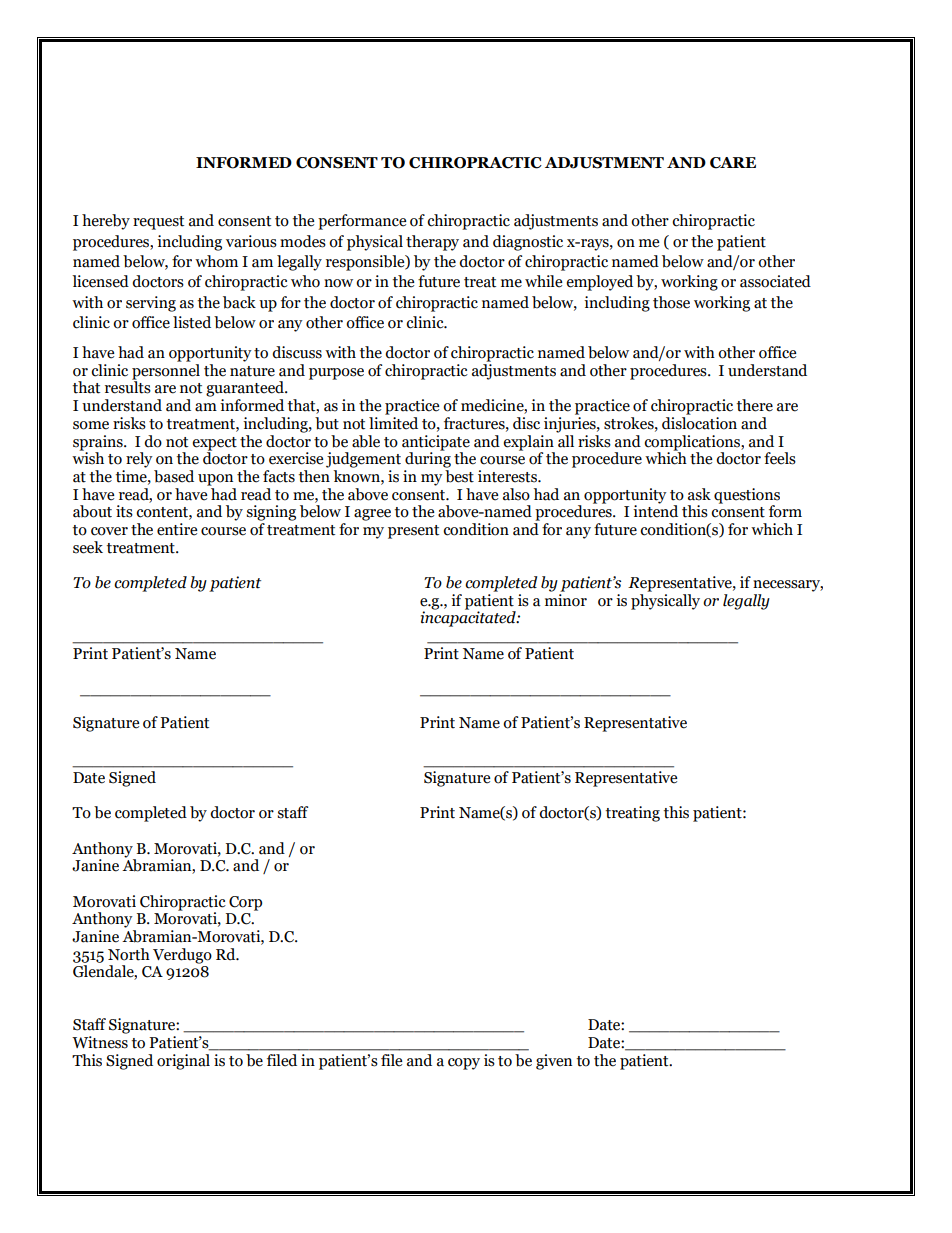 The image size is (952, 1233). I want to click on incapacitated, so click(469, 618).
